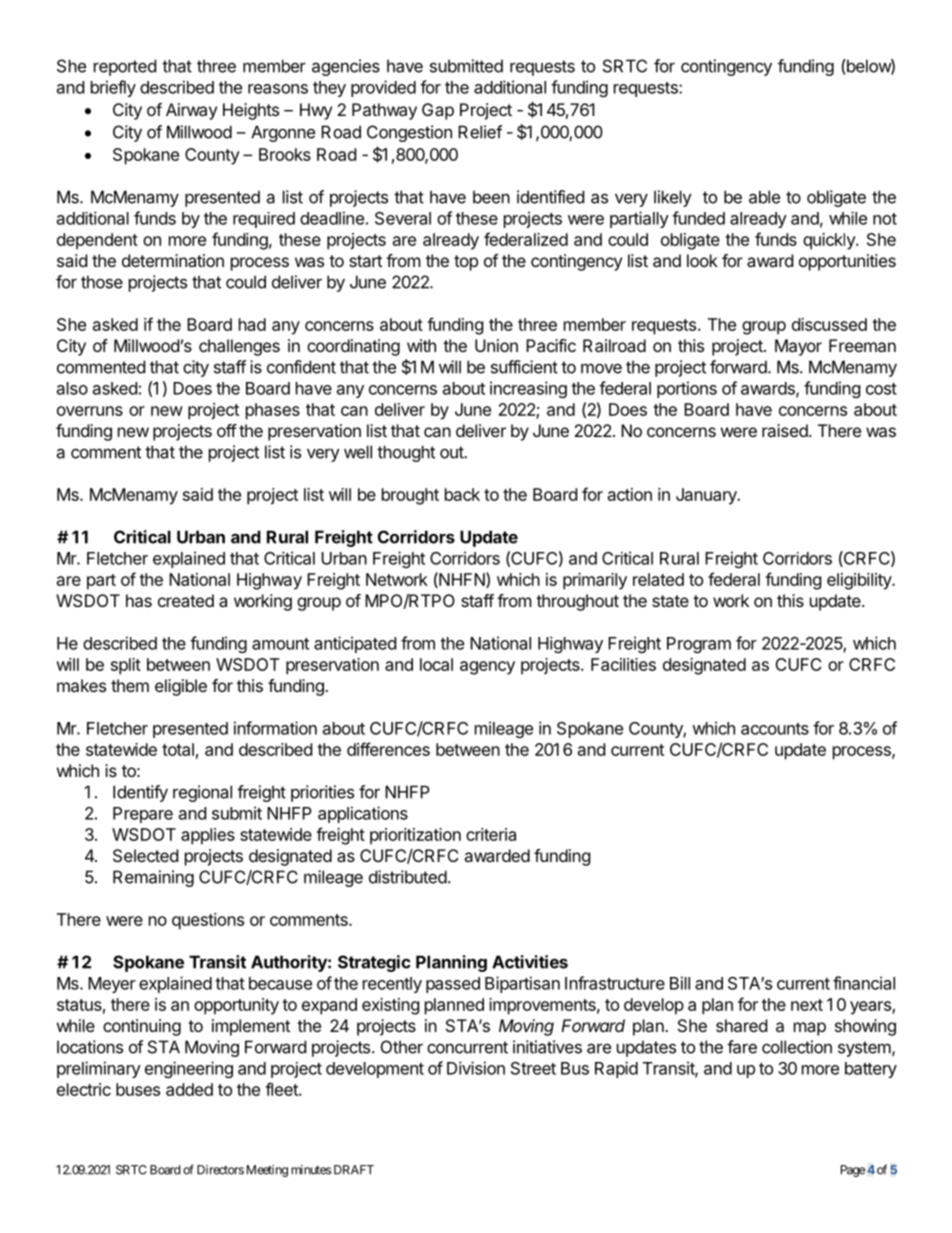 The height and width of the document is (1233, 952). Describe the element at coordinates (191, 111) in the document. I see `Airway` at that location.
